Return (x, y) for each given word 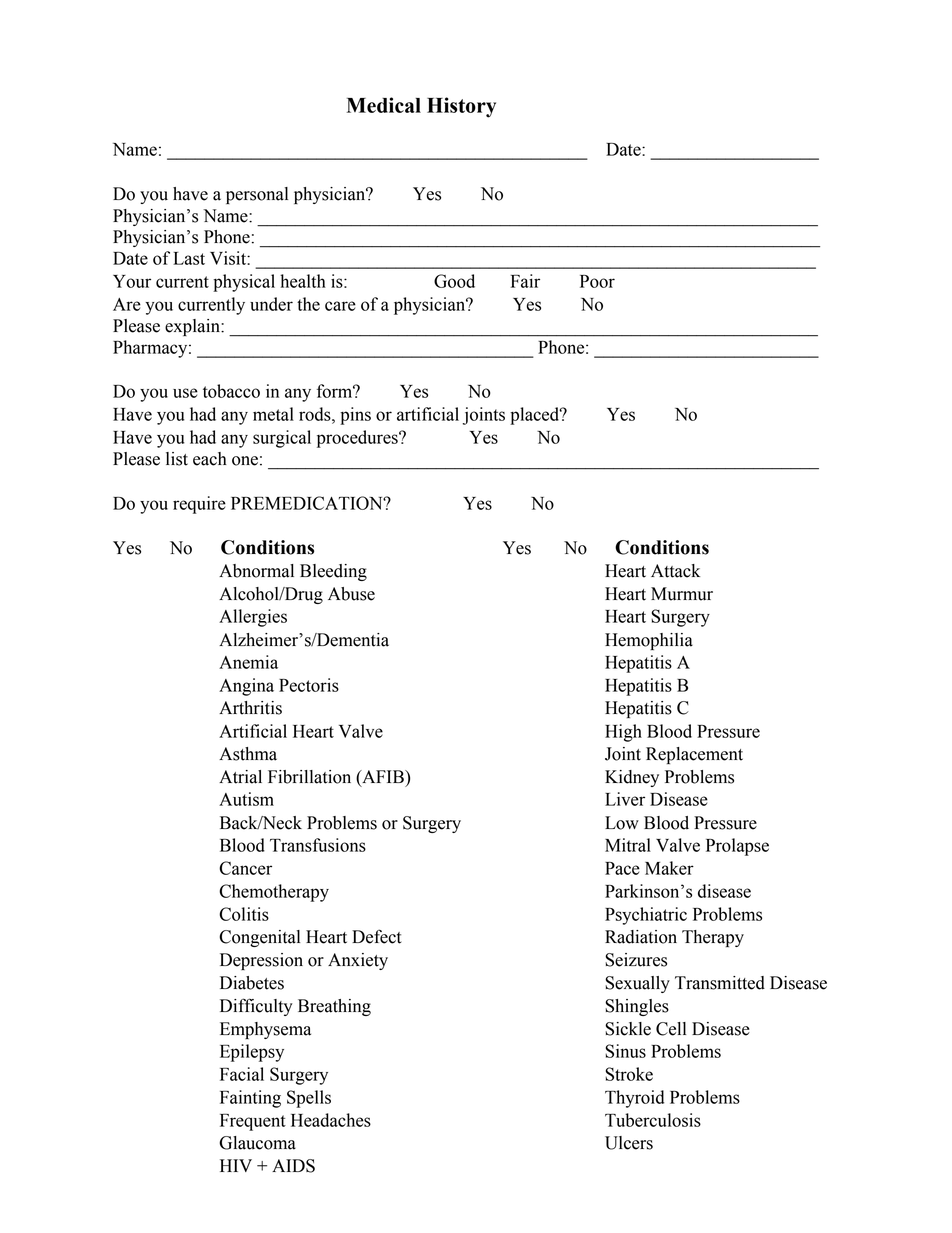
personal (257, 195)
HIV (236, 1165)
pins (355, 416)
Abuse (351, 594)
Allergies (253, 618)
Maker (669, 868)
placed (536, 416)
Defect (377, 936)
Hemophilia (649, 641)
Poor (597, 281)
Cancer (245, 868)
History (461, 107)
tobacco (231, 391)
